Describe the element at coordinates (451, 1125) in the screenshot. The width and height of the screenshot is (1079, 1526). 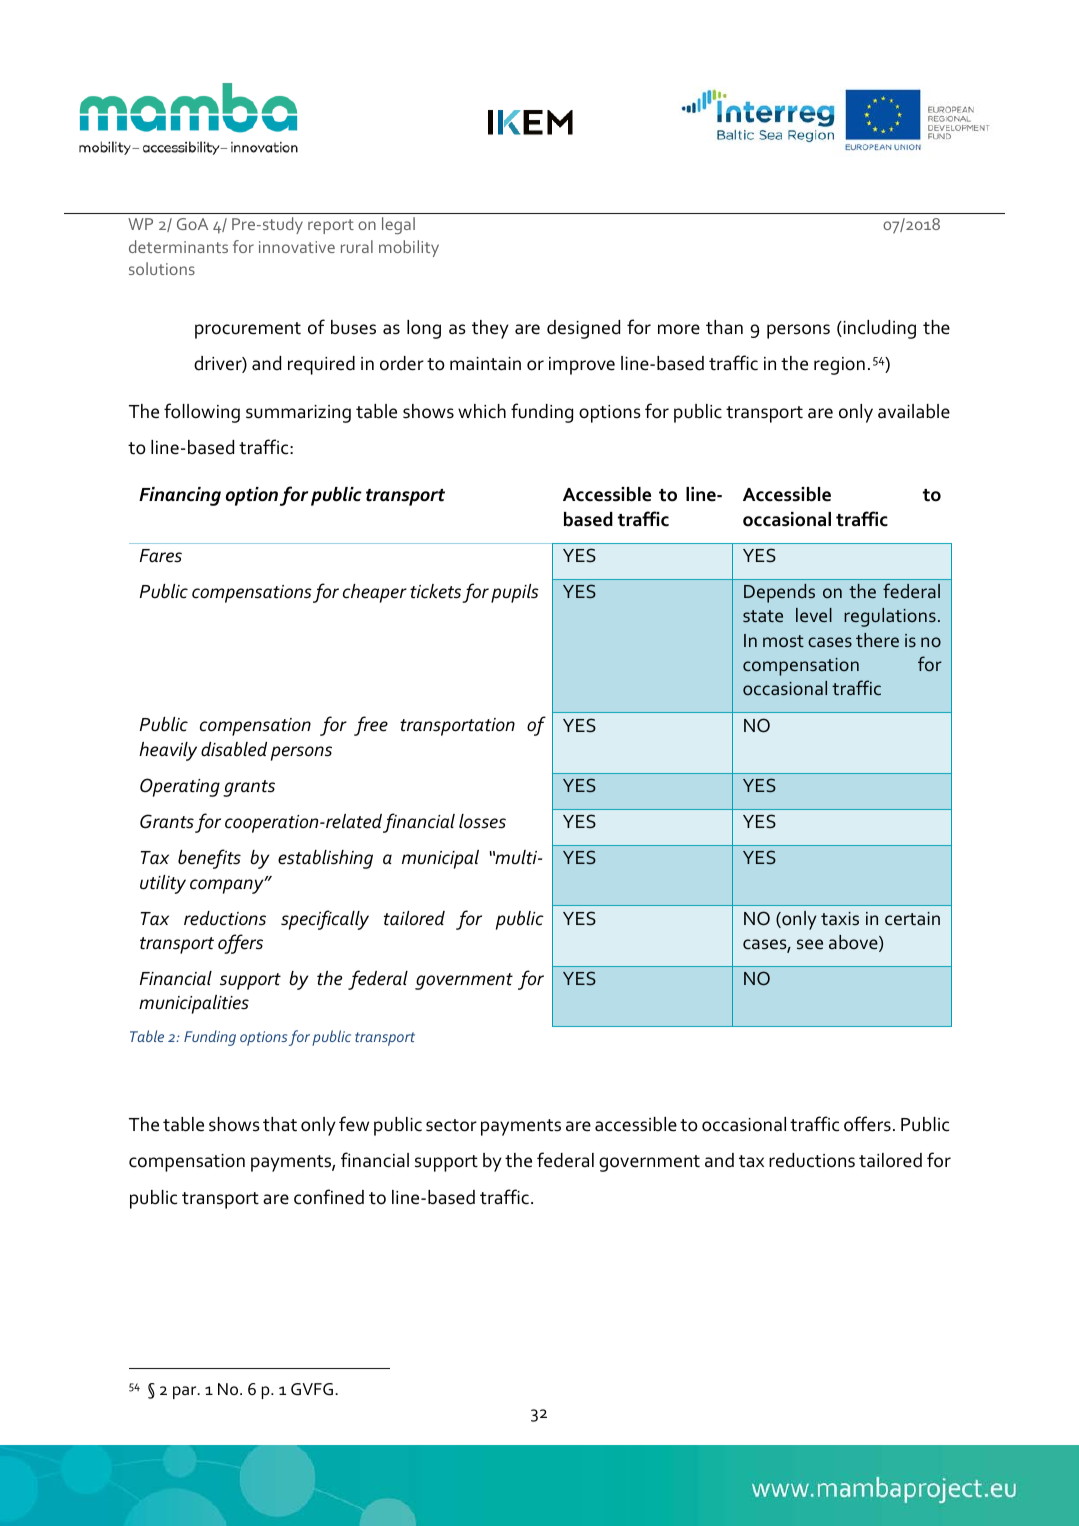
I see `sector` at that location.
